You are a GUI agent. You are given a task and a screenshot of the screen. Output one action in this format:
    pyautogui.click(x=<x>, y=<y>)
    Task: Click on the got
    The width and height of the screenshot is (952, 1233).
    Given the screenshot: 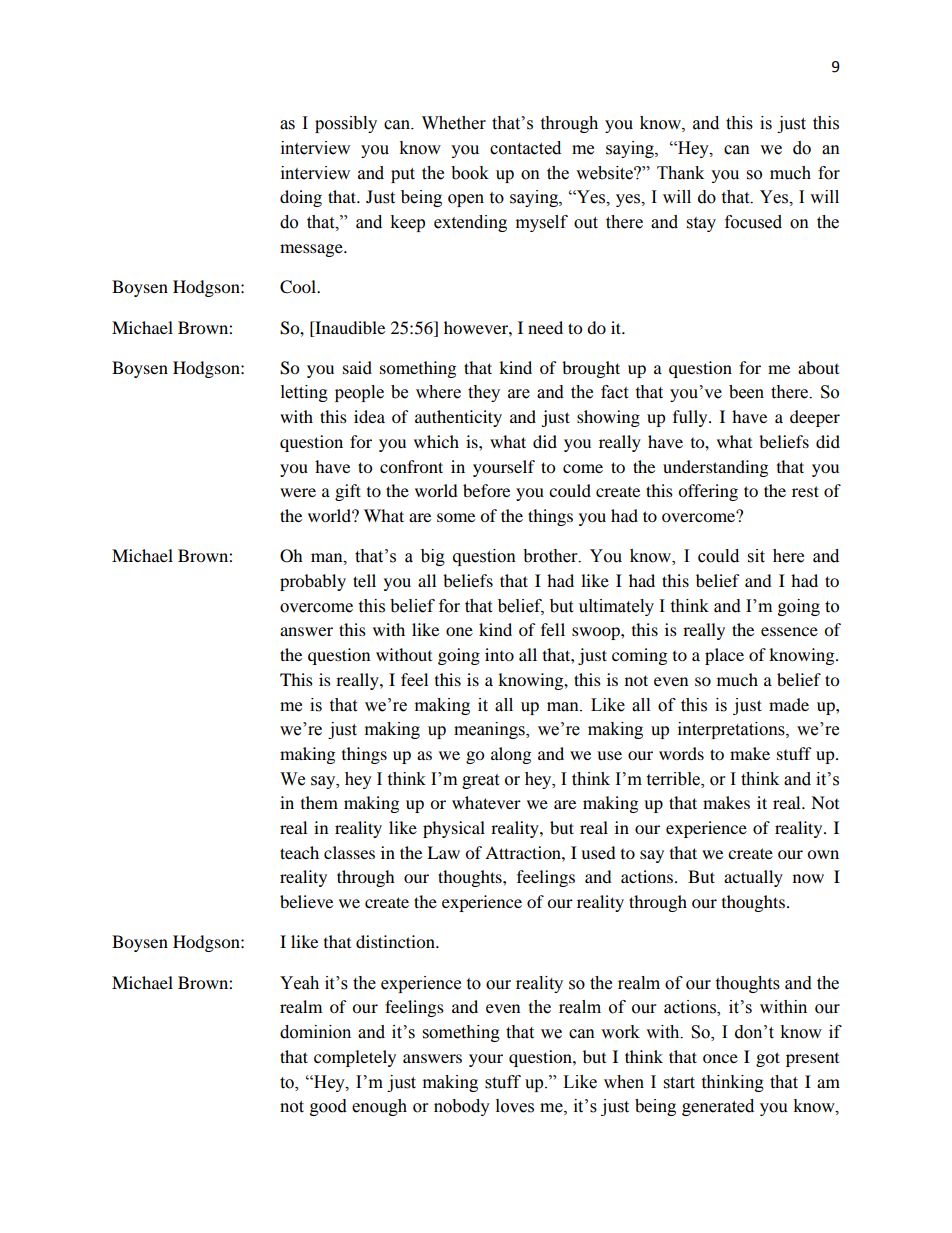 What is the action you would take?
    pyautogui.click(x=768, y=1059)
